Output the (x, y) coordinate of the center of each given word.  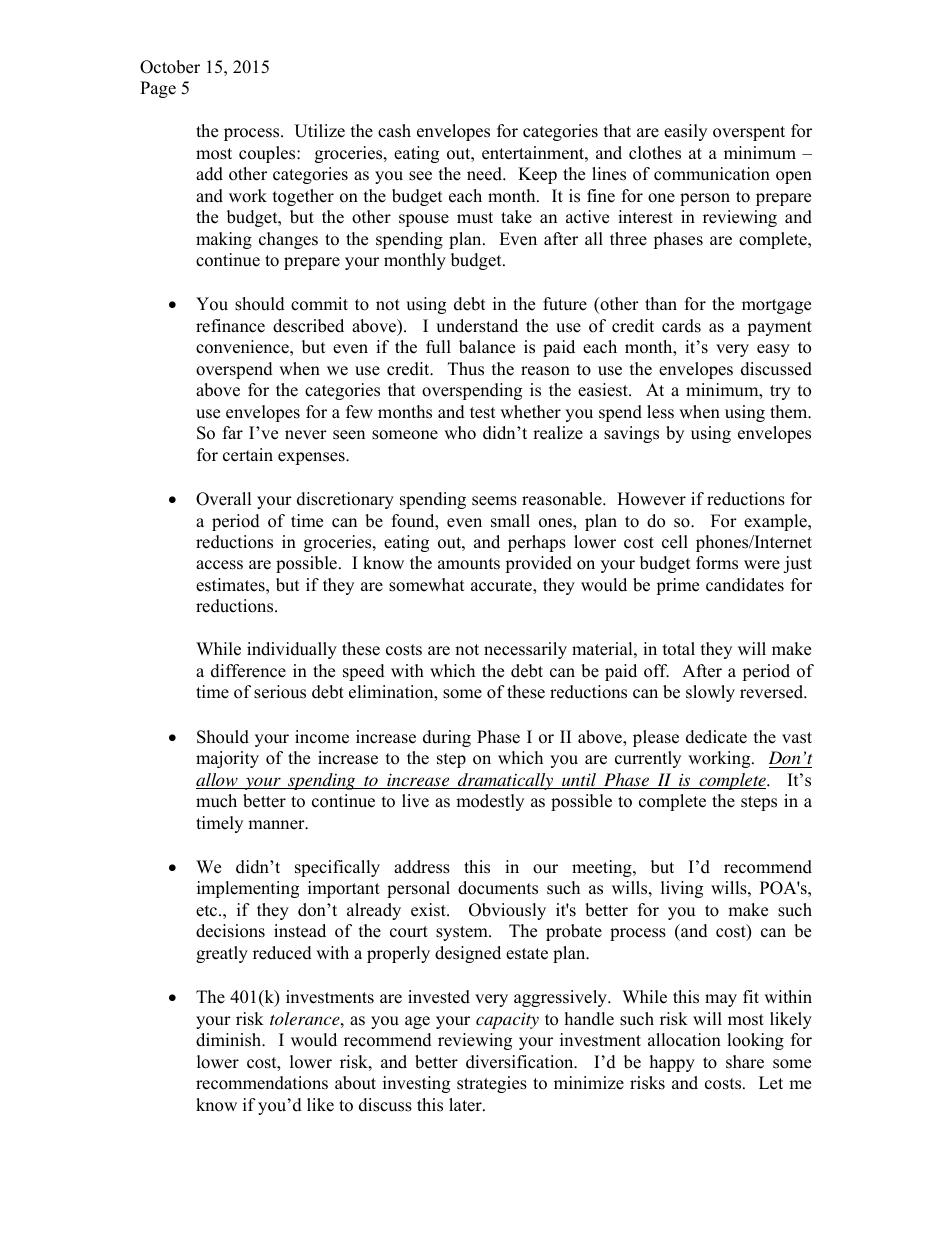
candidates (745, 585)
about (355, 1083)
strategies (492, 1084)
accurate (502, 587)
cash (394, 131)
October (170, 67)
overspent (749, 133)
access (219, 565)
